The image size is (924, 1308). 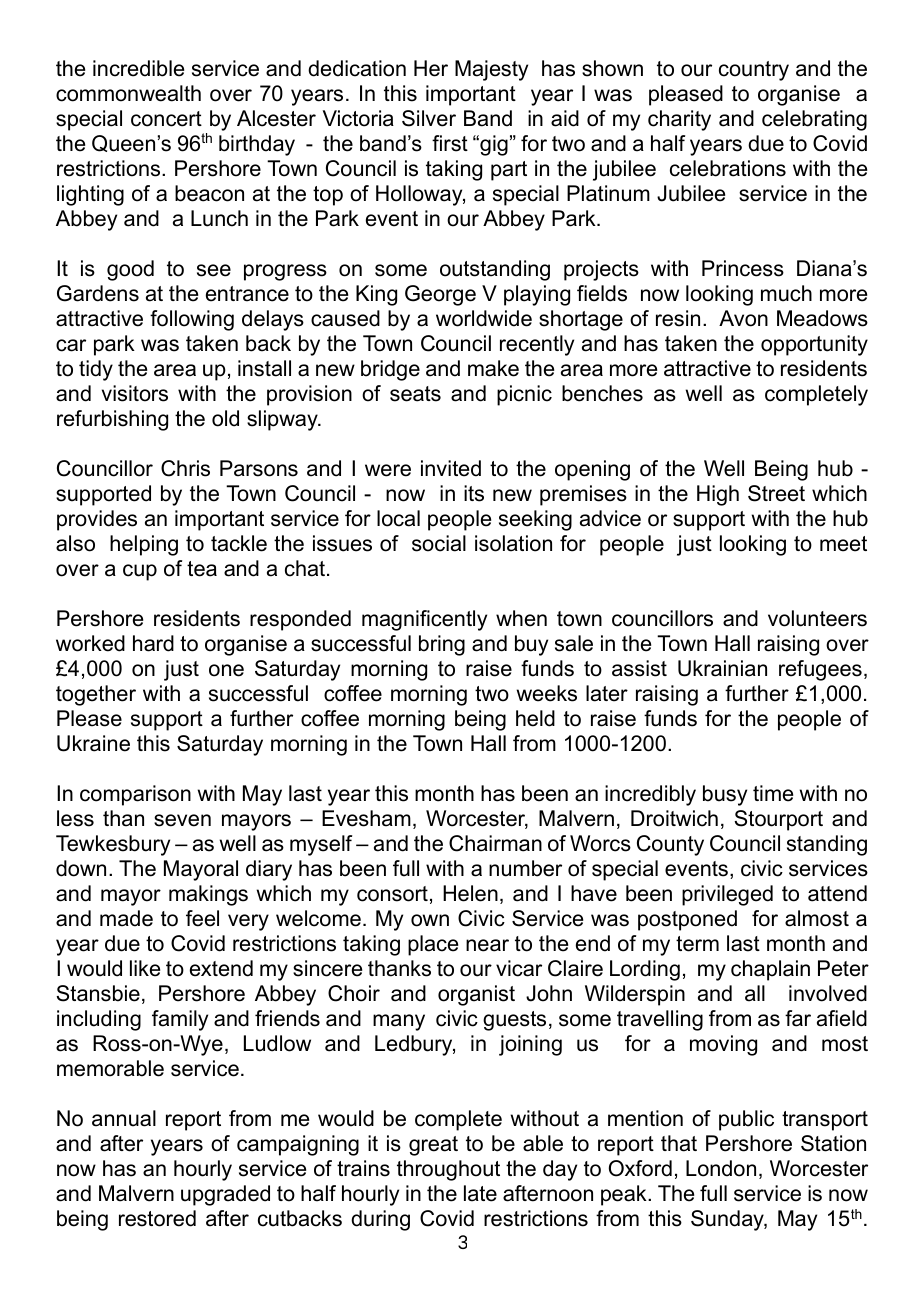 I want to click on time, so click(x=773, y=793).
